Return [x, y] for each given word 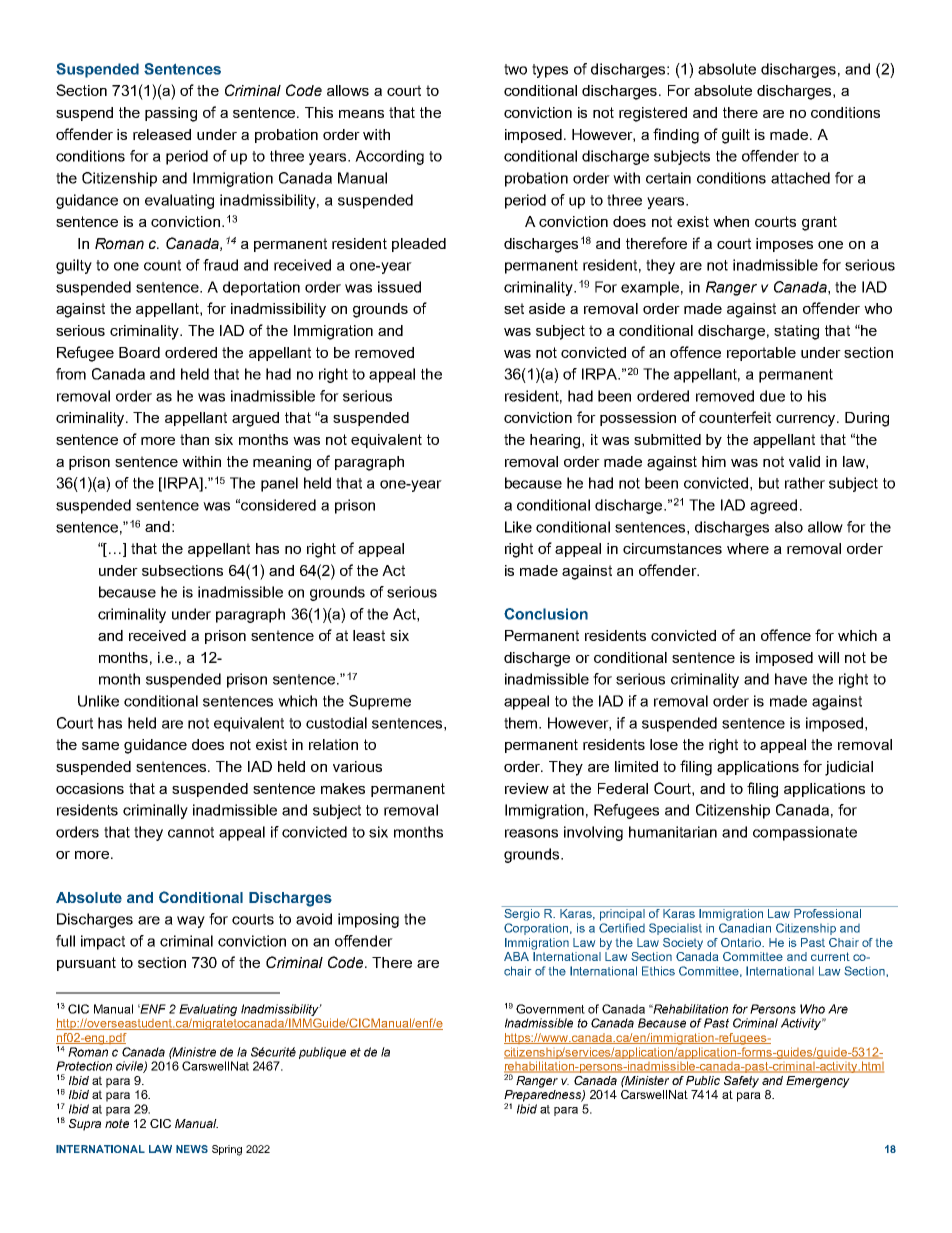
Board [139, 352]
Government [550, 1009]
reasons [531, 833]
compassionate [805, 833]
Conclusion [546, 614]
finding [676, 136]
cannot [191, 832]
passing [171, 114]
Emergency [817, 1082]
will [828, 657]
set [514, 308]
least [369, 635]
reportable [761, 354]
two [515, 69]
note [117, 1123]
